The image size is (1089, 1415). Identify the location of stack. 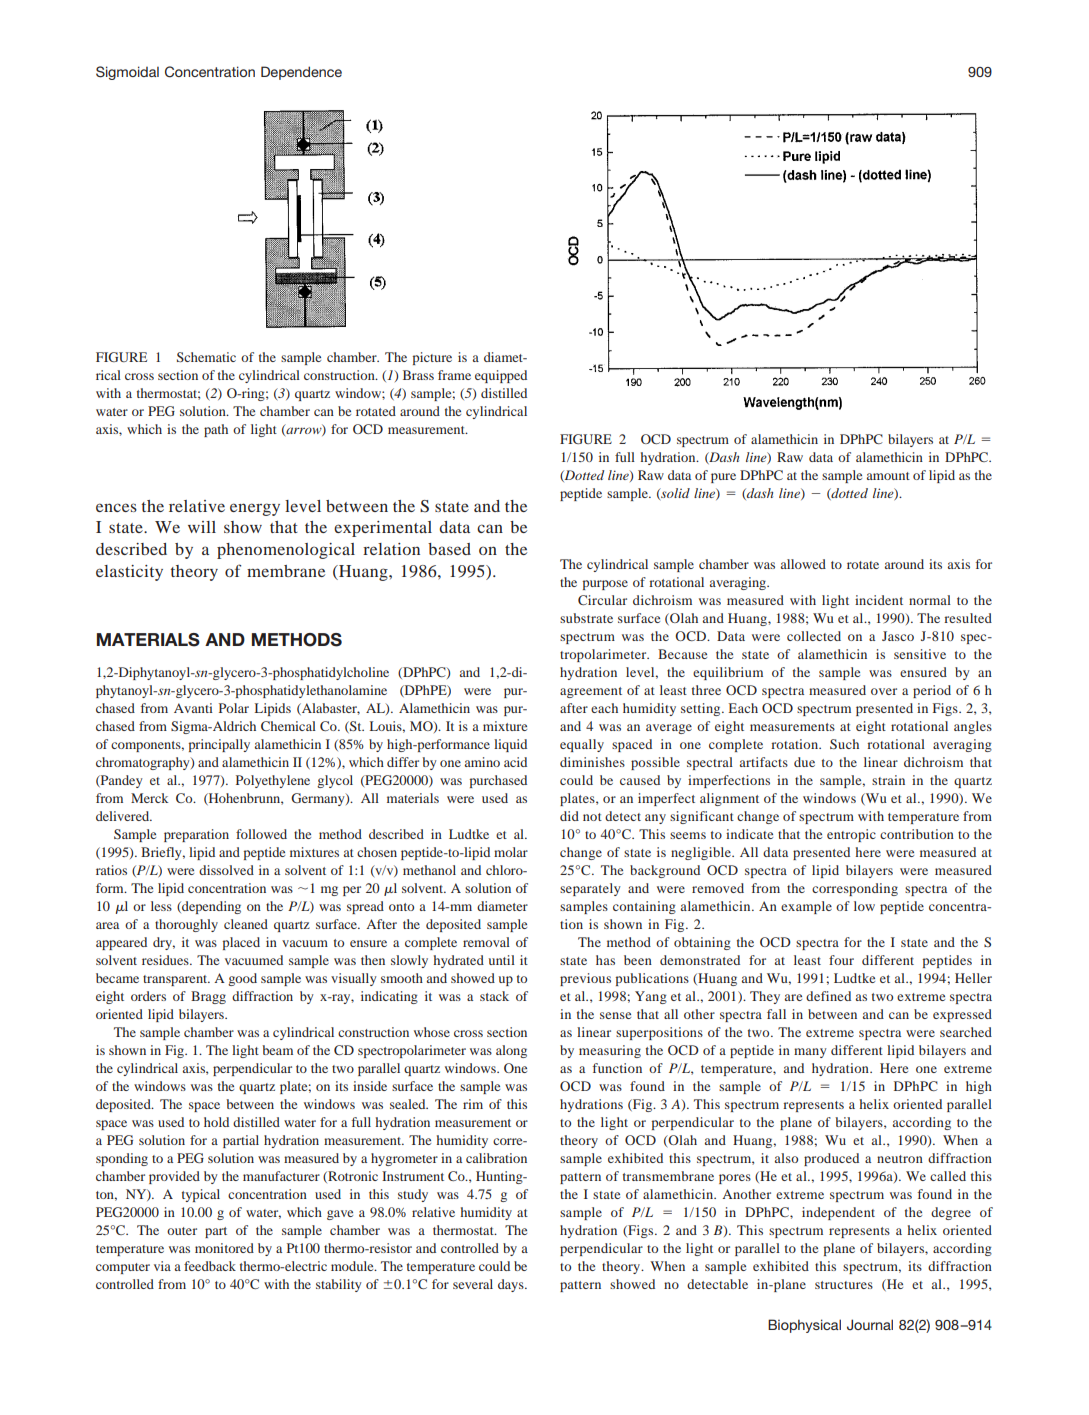
(494, 996).
